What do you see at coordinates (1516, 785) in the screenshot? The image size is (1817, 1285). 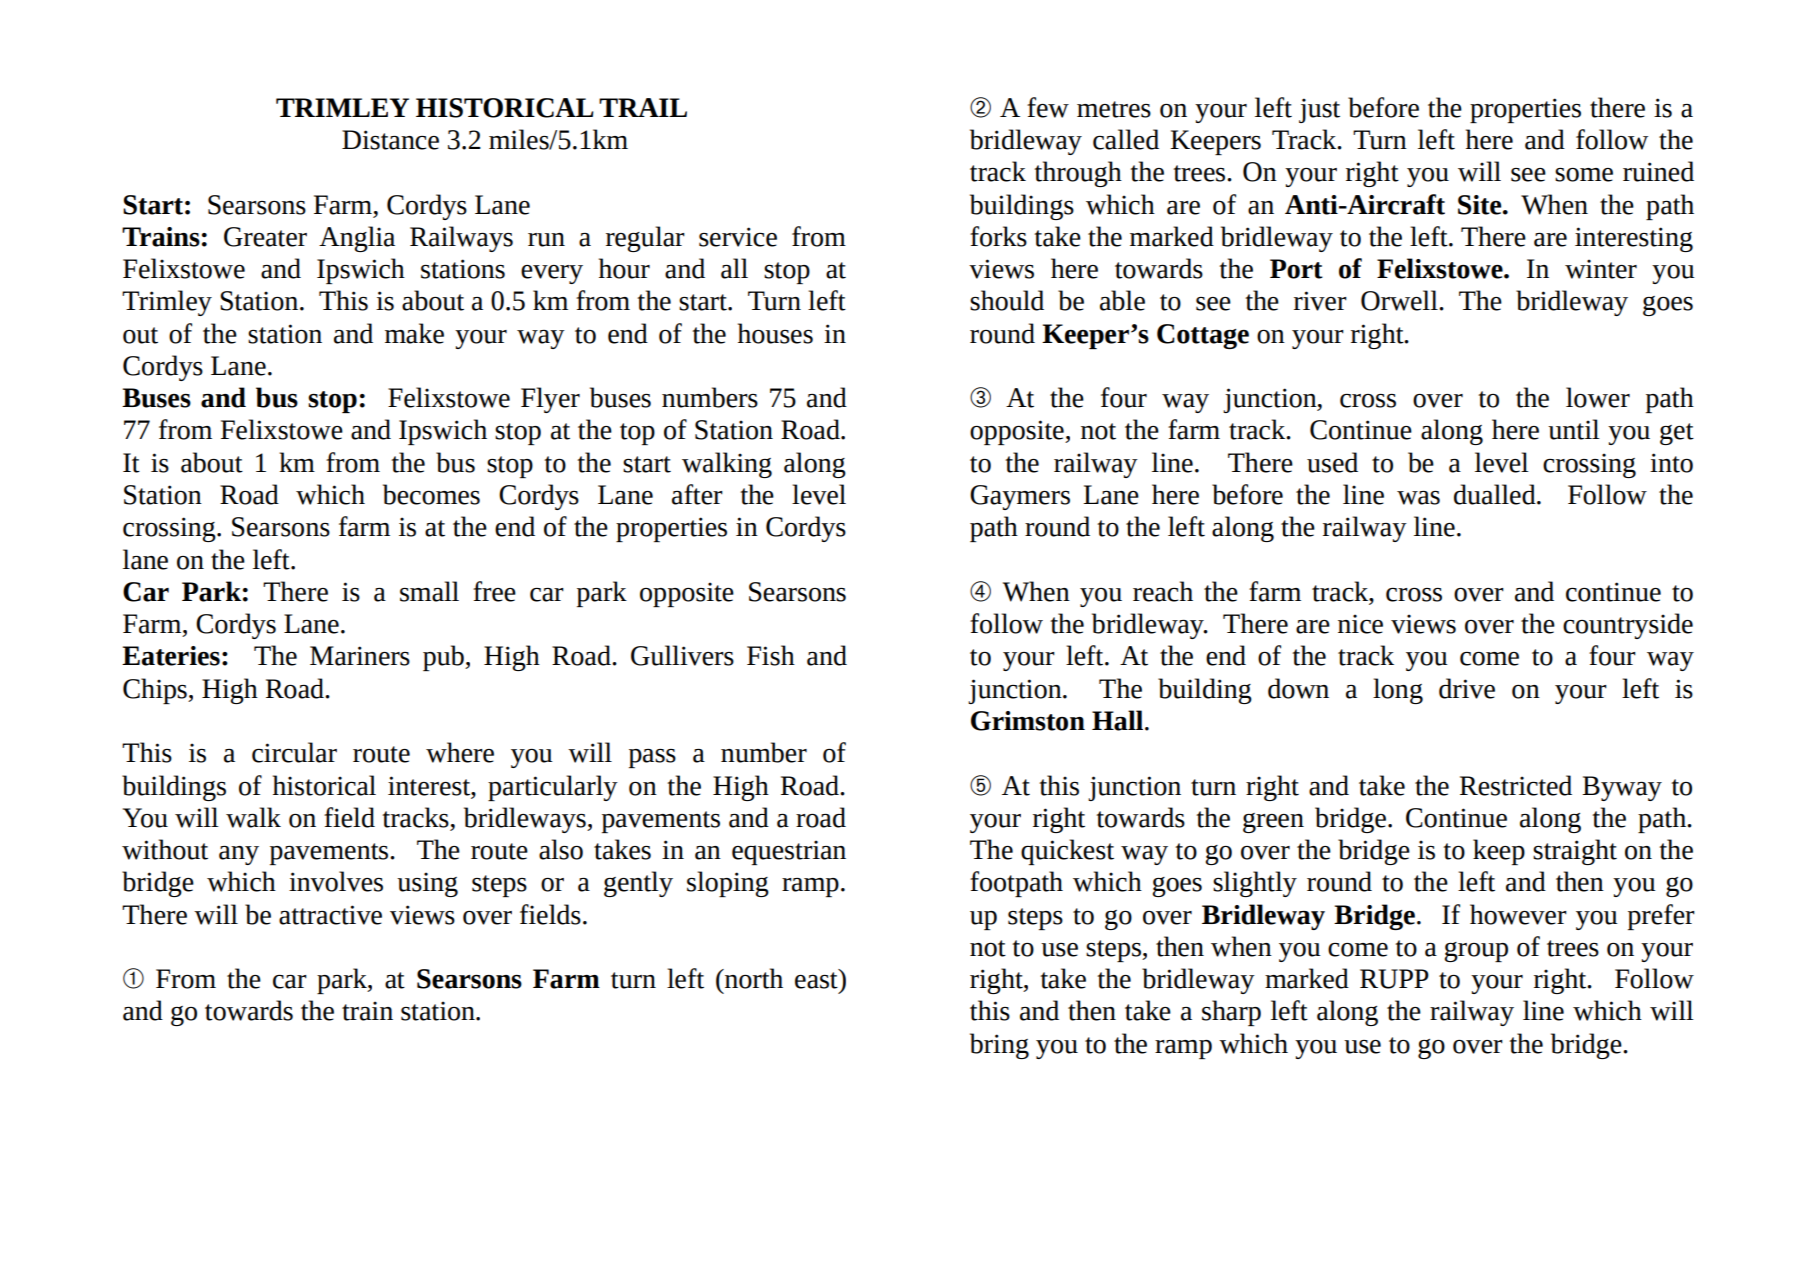 I see `Restricted` at bounding box center [1516, 785].
